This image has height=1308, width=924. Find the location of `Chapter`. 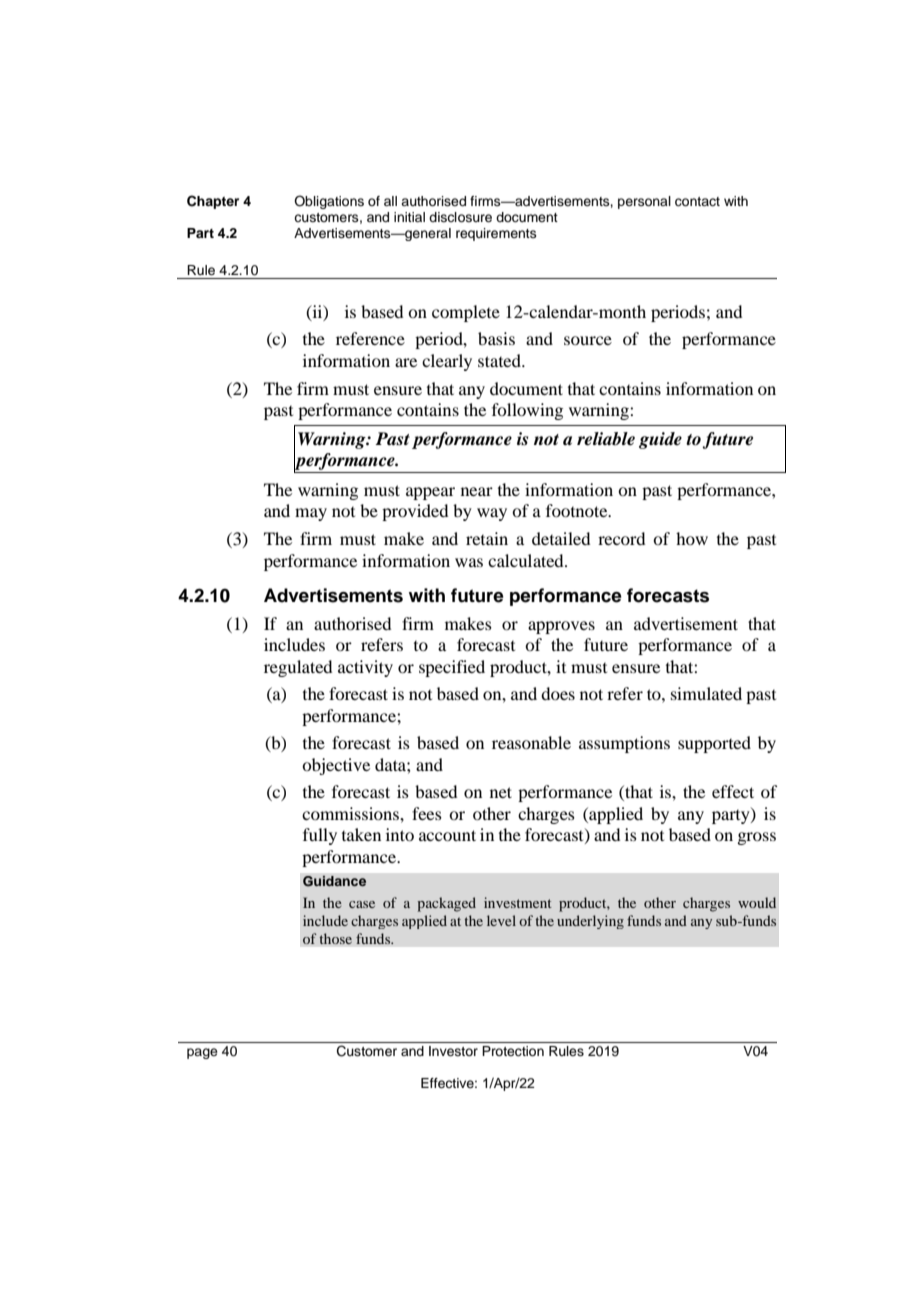

Chapter is located at coordinates (213, 202).
